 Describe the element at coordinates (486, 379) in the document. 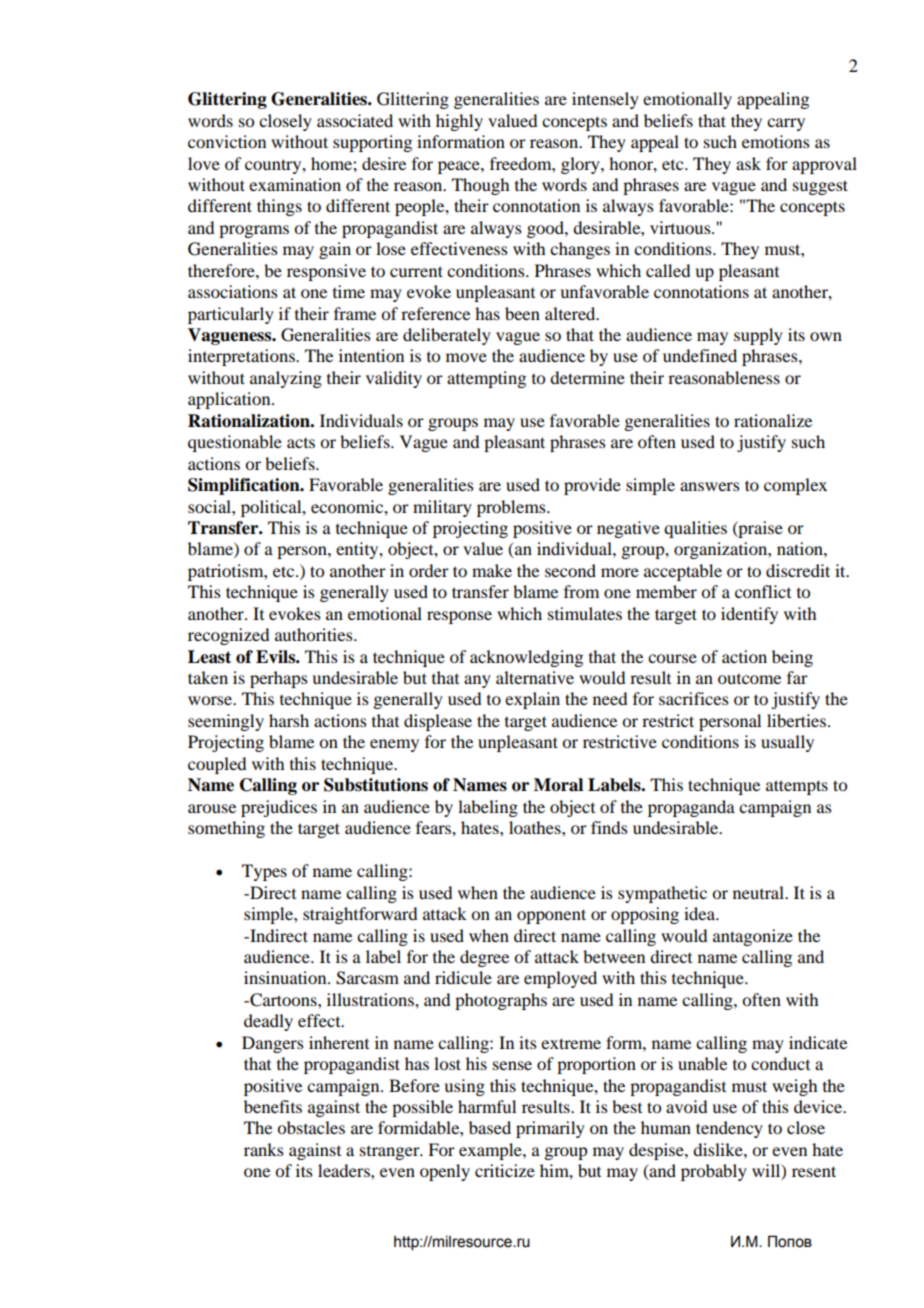

I see `attempting` at that location.
